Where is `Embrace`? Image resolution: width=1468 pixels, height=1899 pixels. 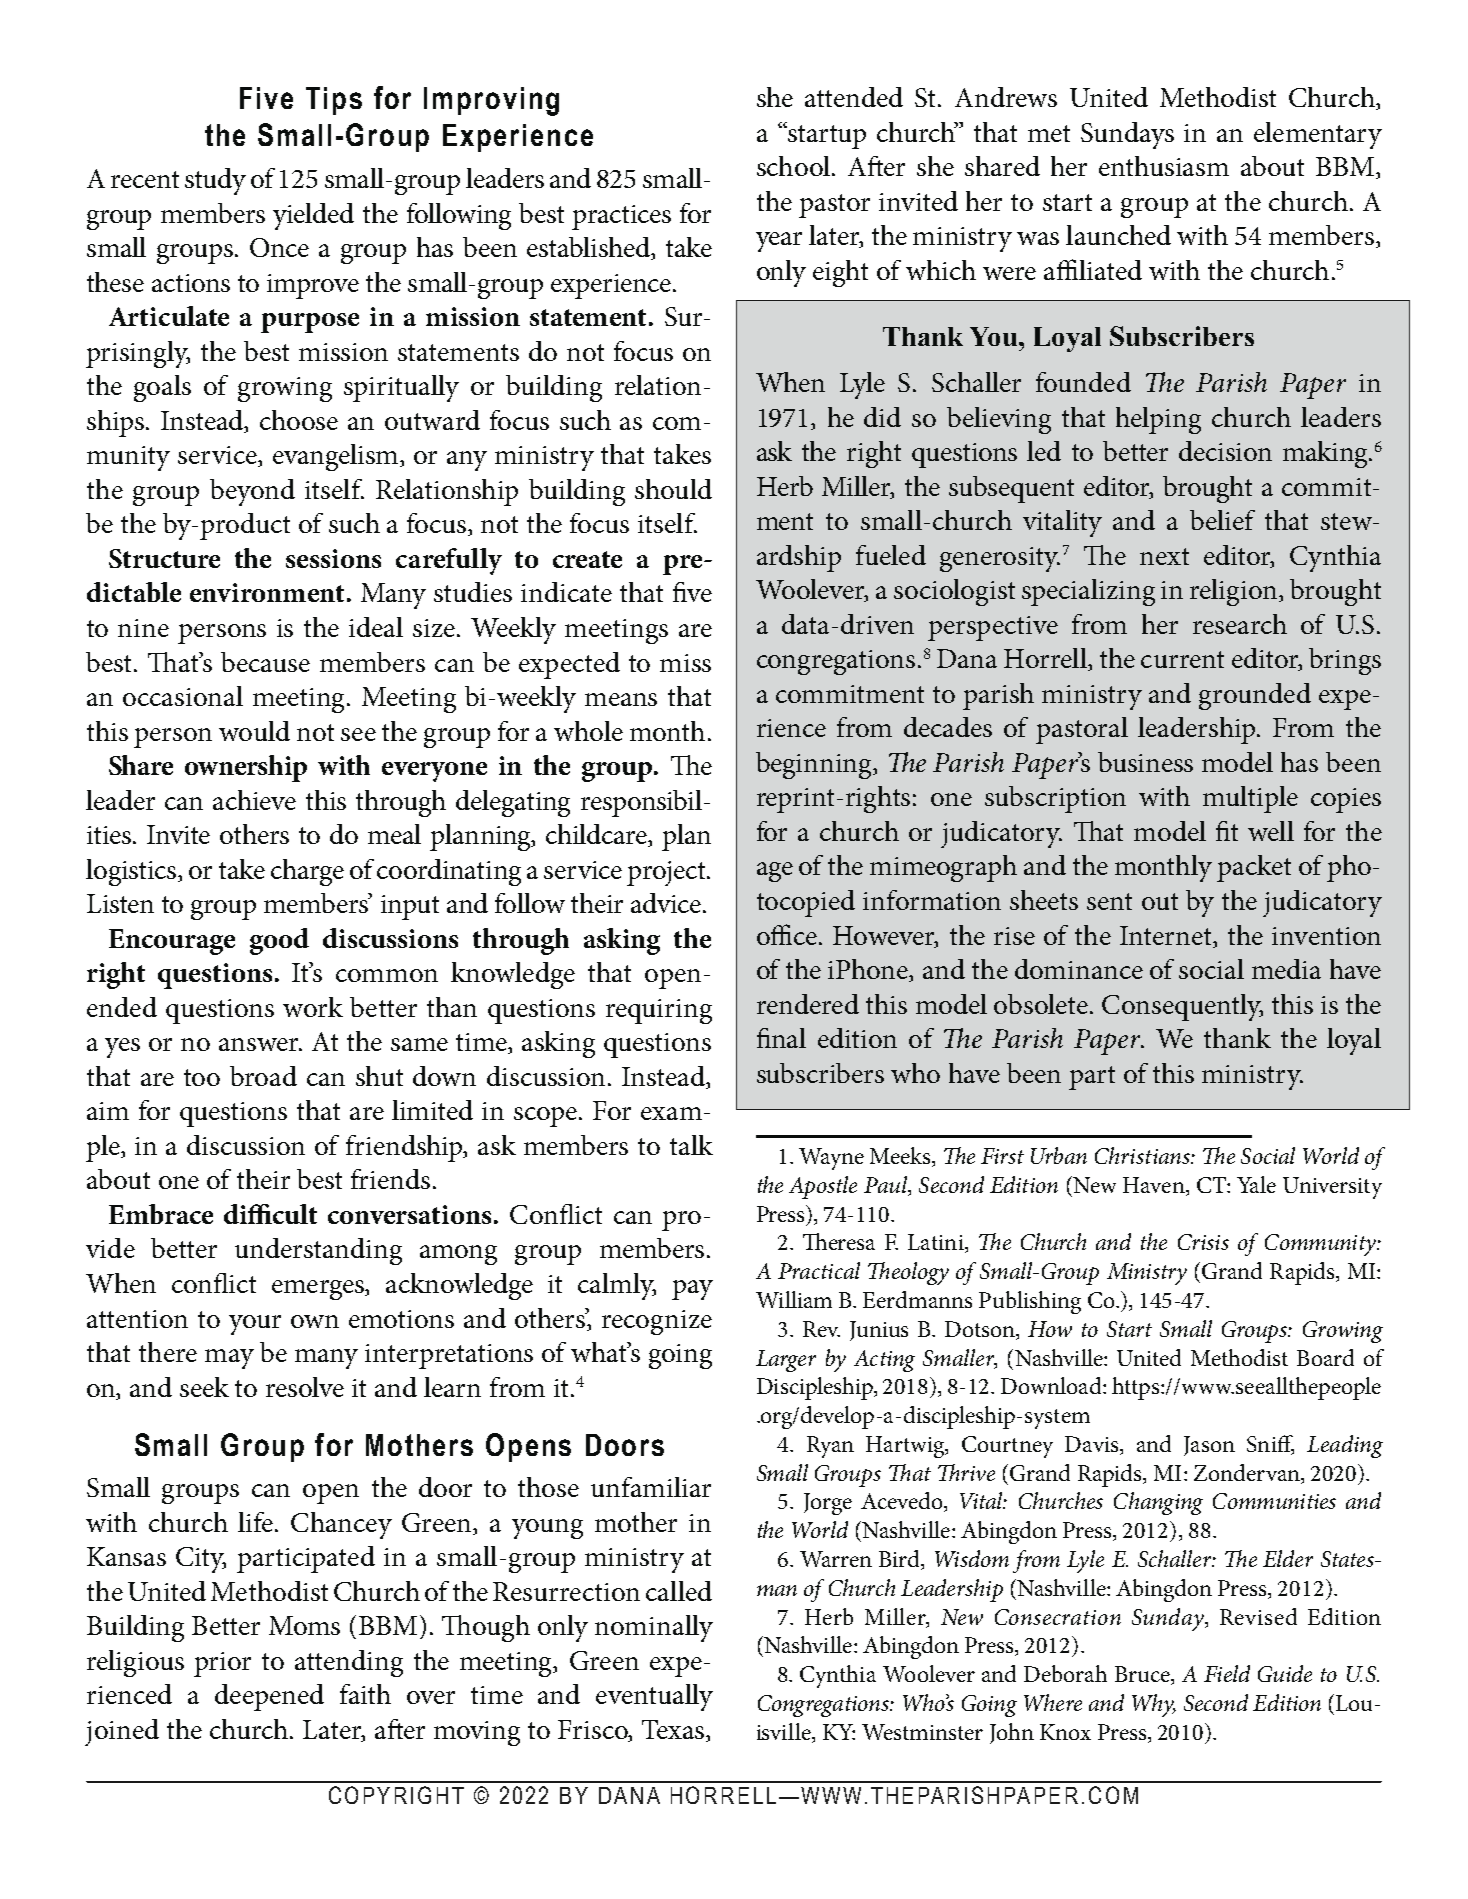
Embrace is located at coordinates (161, 1214).
